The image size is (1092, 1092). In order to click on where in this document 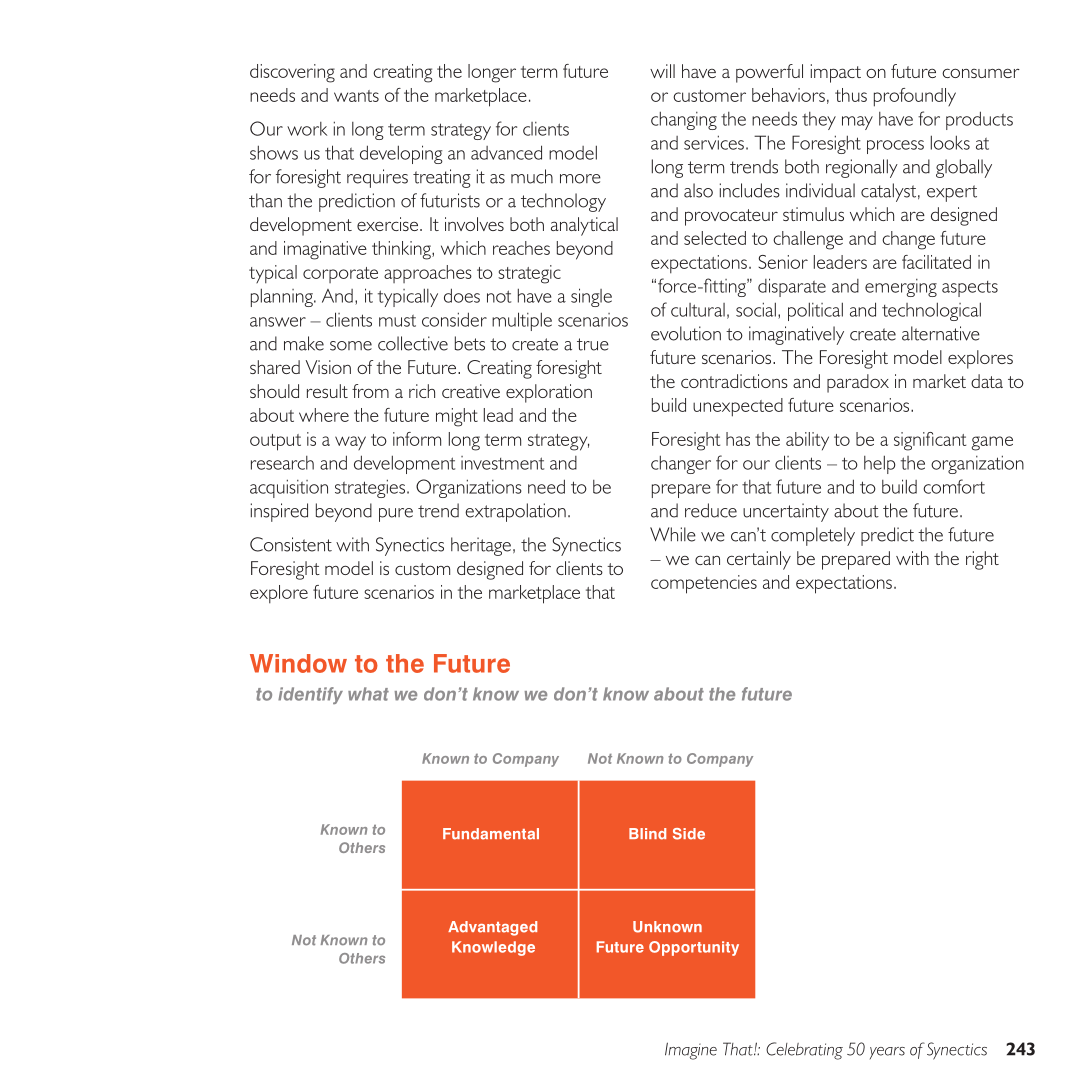, I will do `click(324, 415)`.
